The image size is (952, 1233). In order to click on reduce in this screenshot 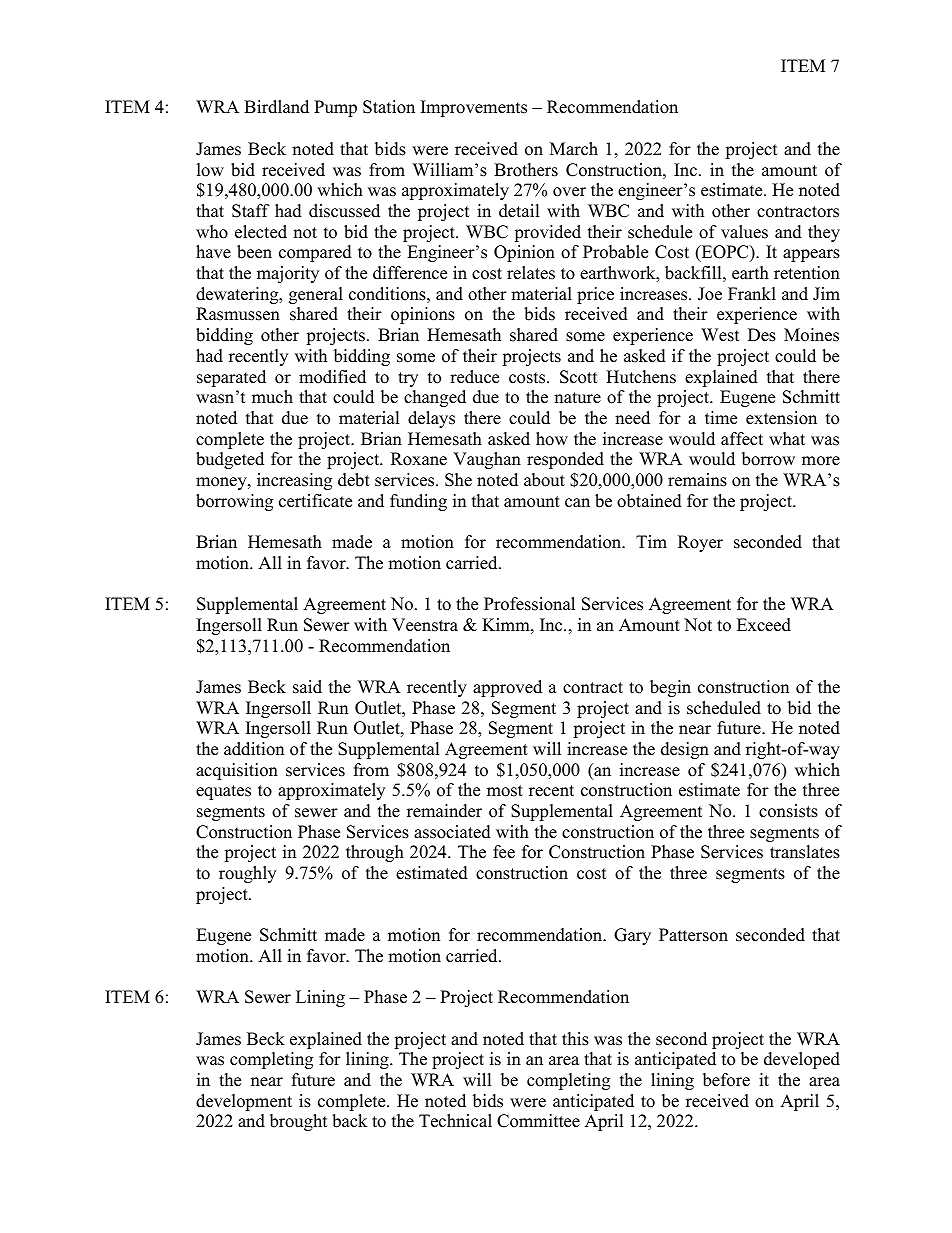, I will do `click(474, 377)`.
